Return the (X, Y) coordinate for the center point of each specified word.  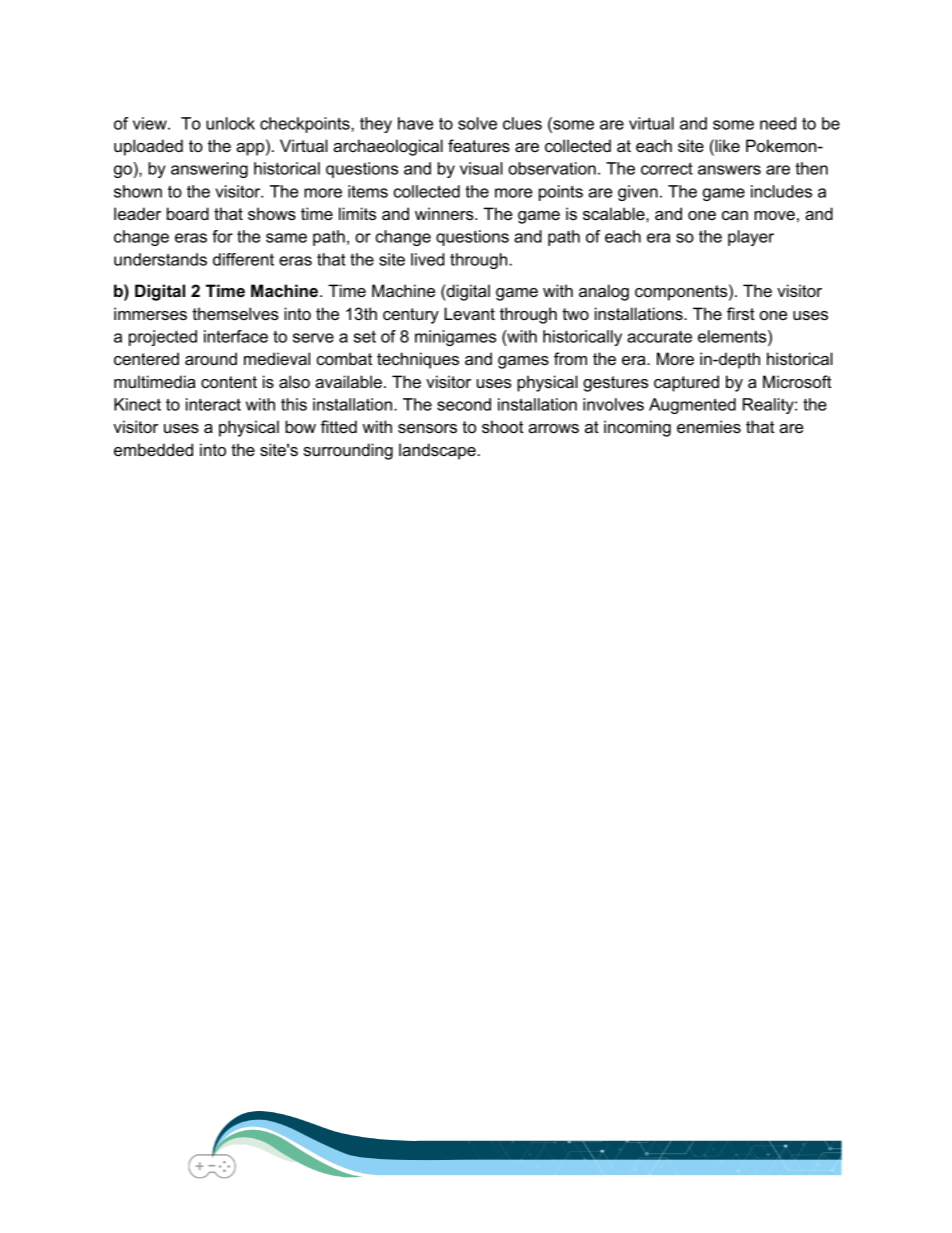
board (188, 213)
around (211, 358)
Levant (469, 313)
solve (477, 123)
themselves (235, 313)
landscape (437, 451)
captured (686, 383)
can (735, 215)
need (778, 123)
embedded (153, 449)
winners (445, 213)
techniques (418, 360)
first (741, 313)
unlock (230, 123)
